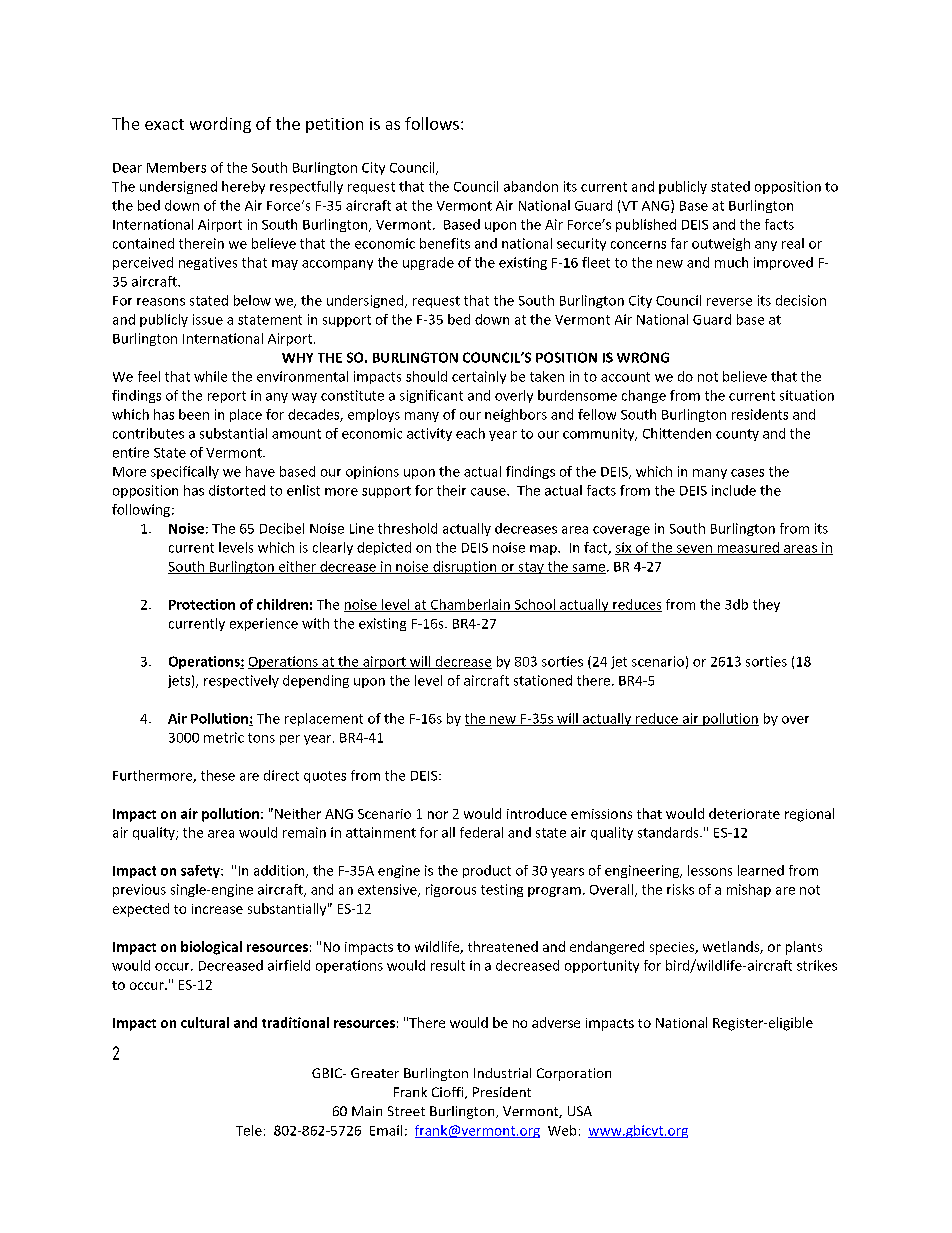 This image has height=1233, width=952. What do you see at coordinates (185, 472) in the image?
I see `specifically` at bounding box center [185, 472].
